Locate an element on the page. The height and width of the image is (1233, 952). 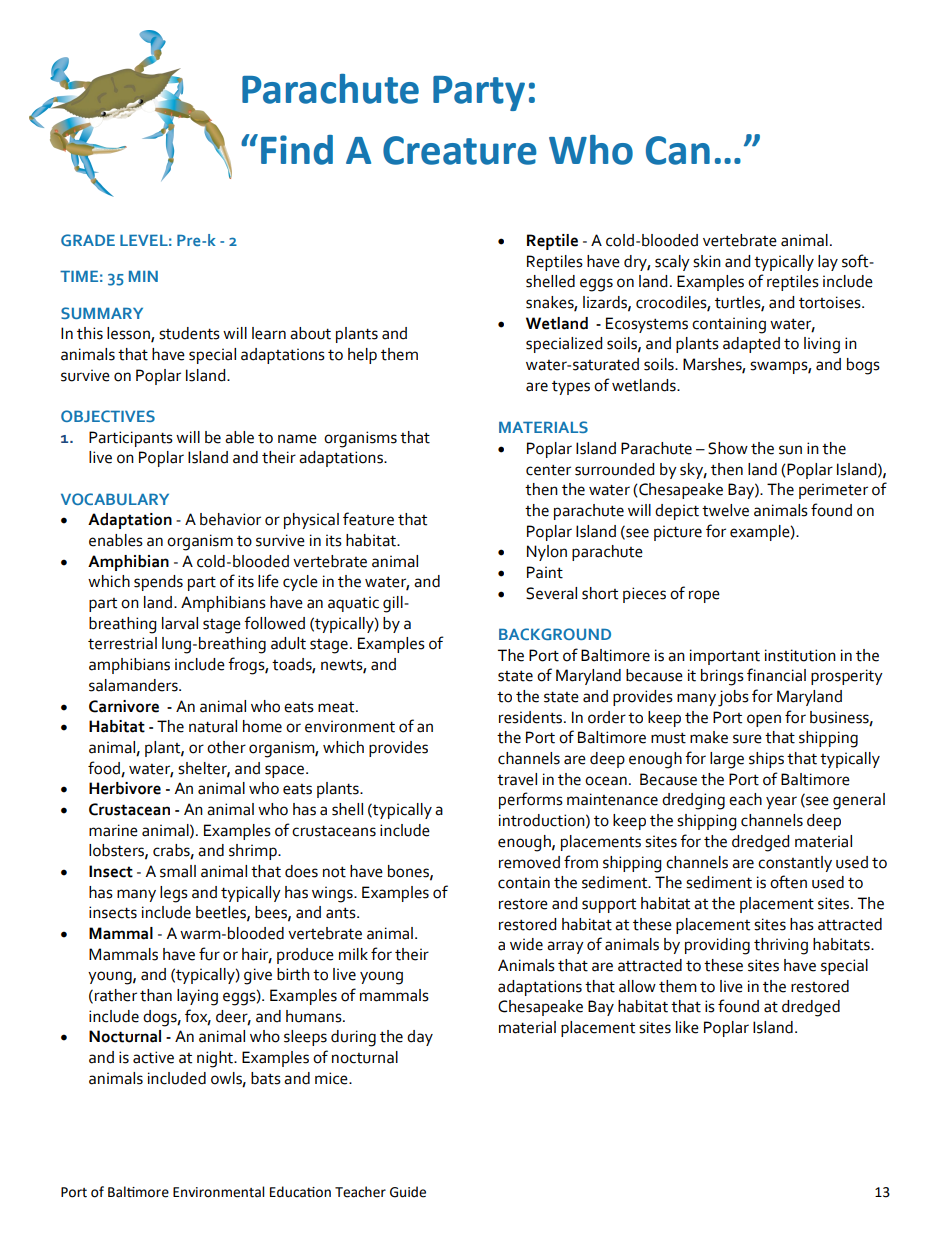
Guide is located at coordinates (408, 1192).
